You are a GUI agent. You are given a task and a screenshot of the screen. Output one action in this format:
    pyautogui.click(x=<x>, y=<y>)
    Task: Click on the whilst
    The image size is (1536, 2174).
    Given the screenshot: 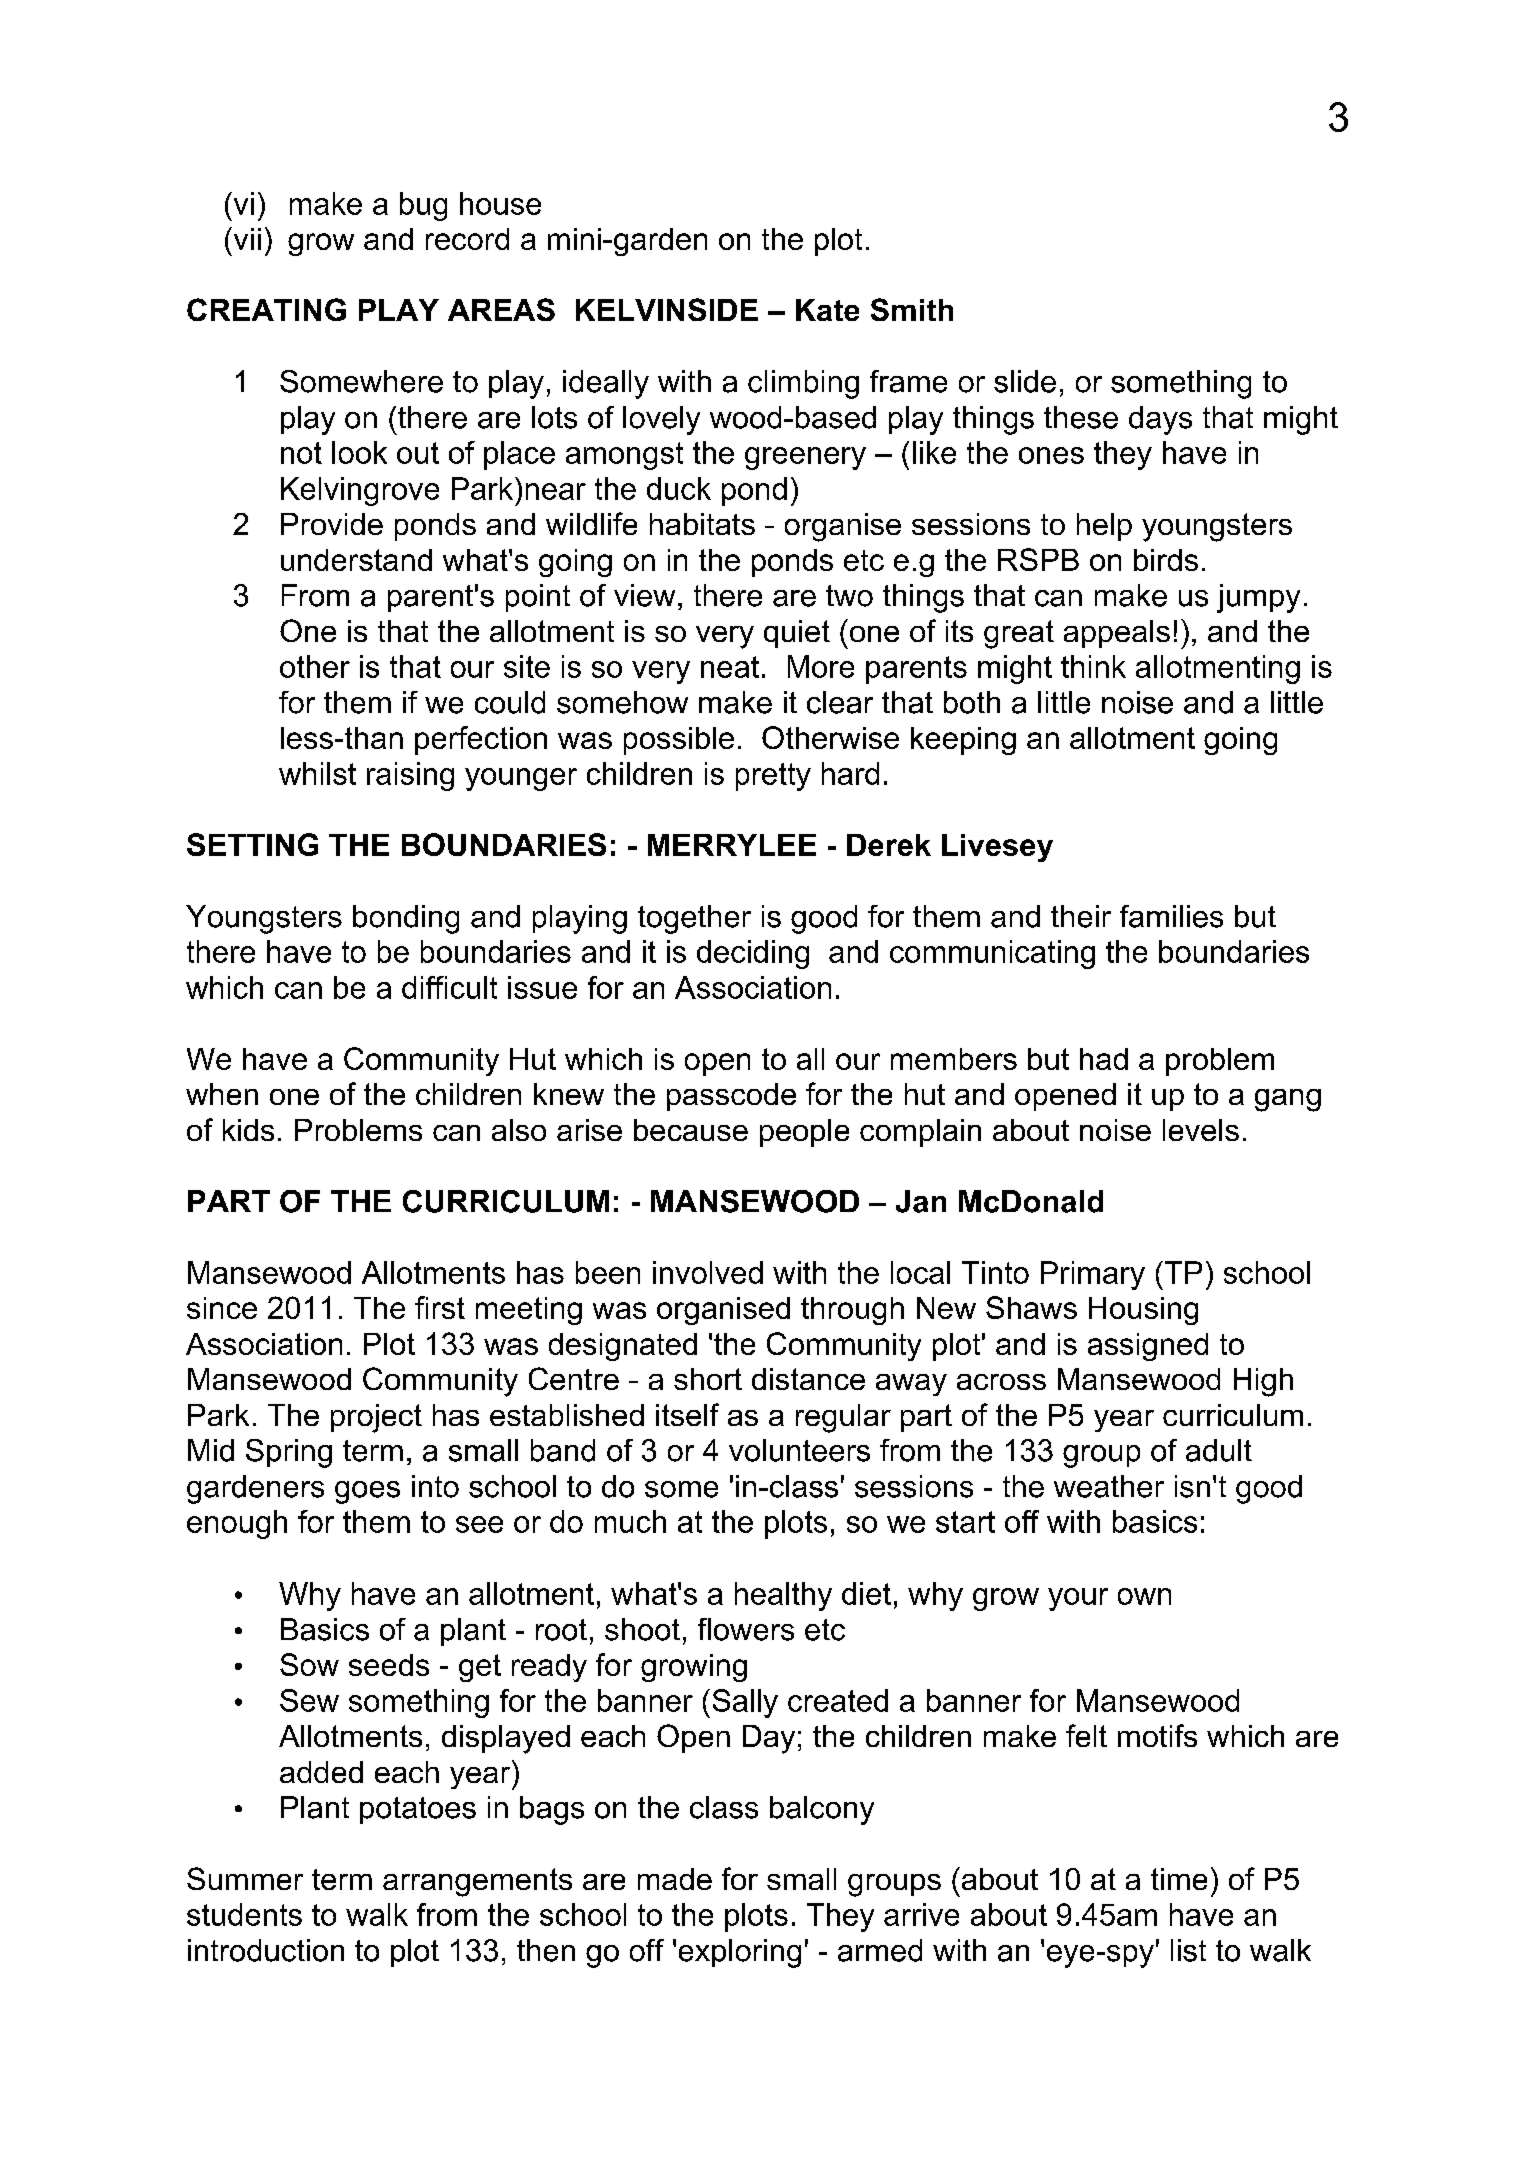 What is the action you would take?
    pyautogui.click(x=317, y=773)
